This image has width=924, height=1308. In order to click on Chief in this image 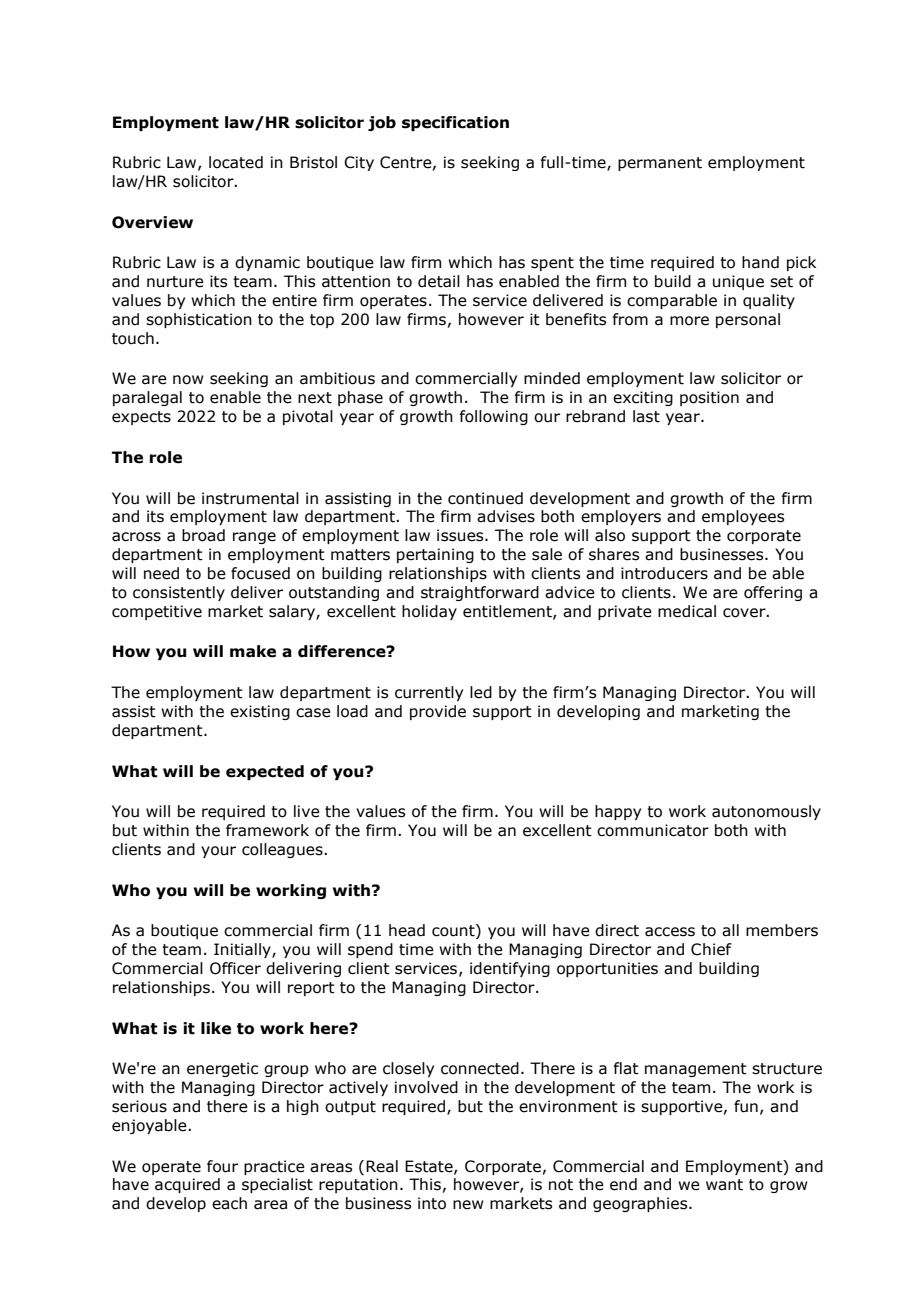, I will do `click(711, 949)`.
